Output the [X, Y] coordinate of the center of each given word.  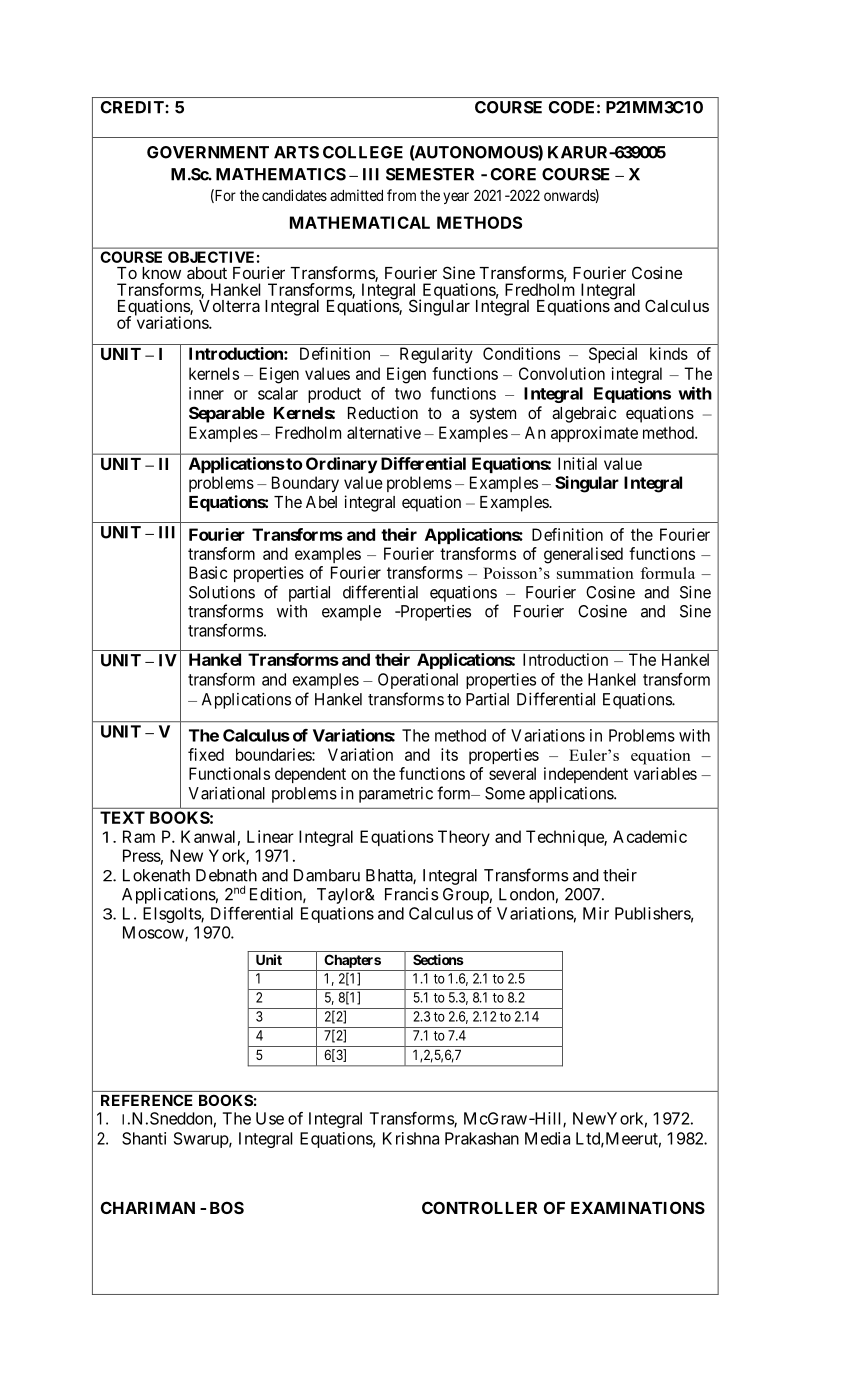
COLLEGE [363, 152]
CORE [513, 174]
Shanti [144, 1138]
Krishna [411, 1138]
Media [547, 1138]
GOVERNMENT [208, 152]
